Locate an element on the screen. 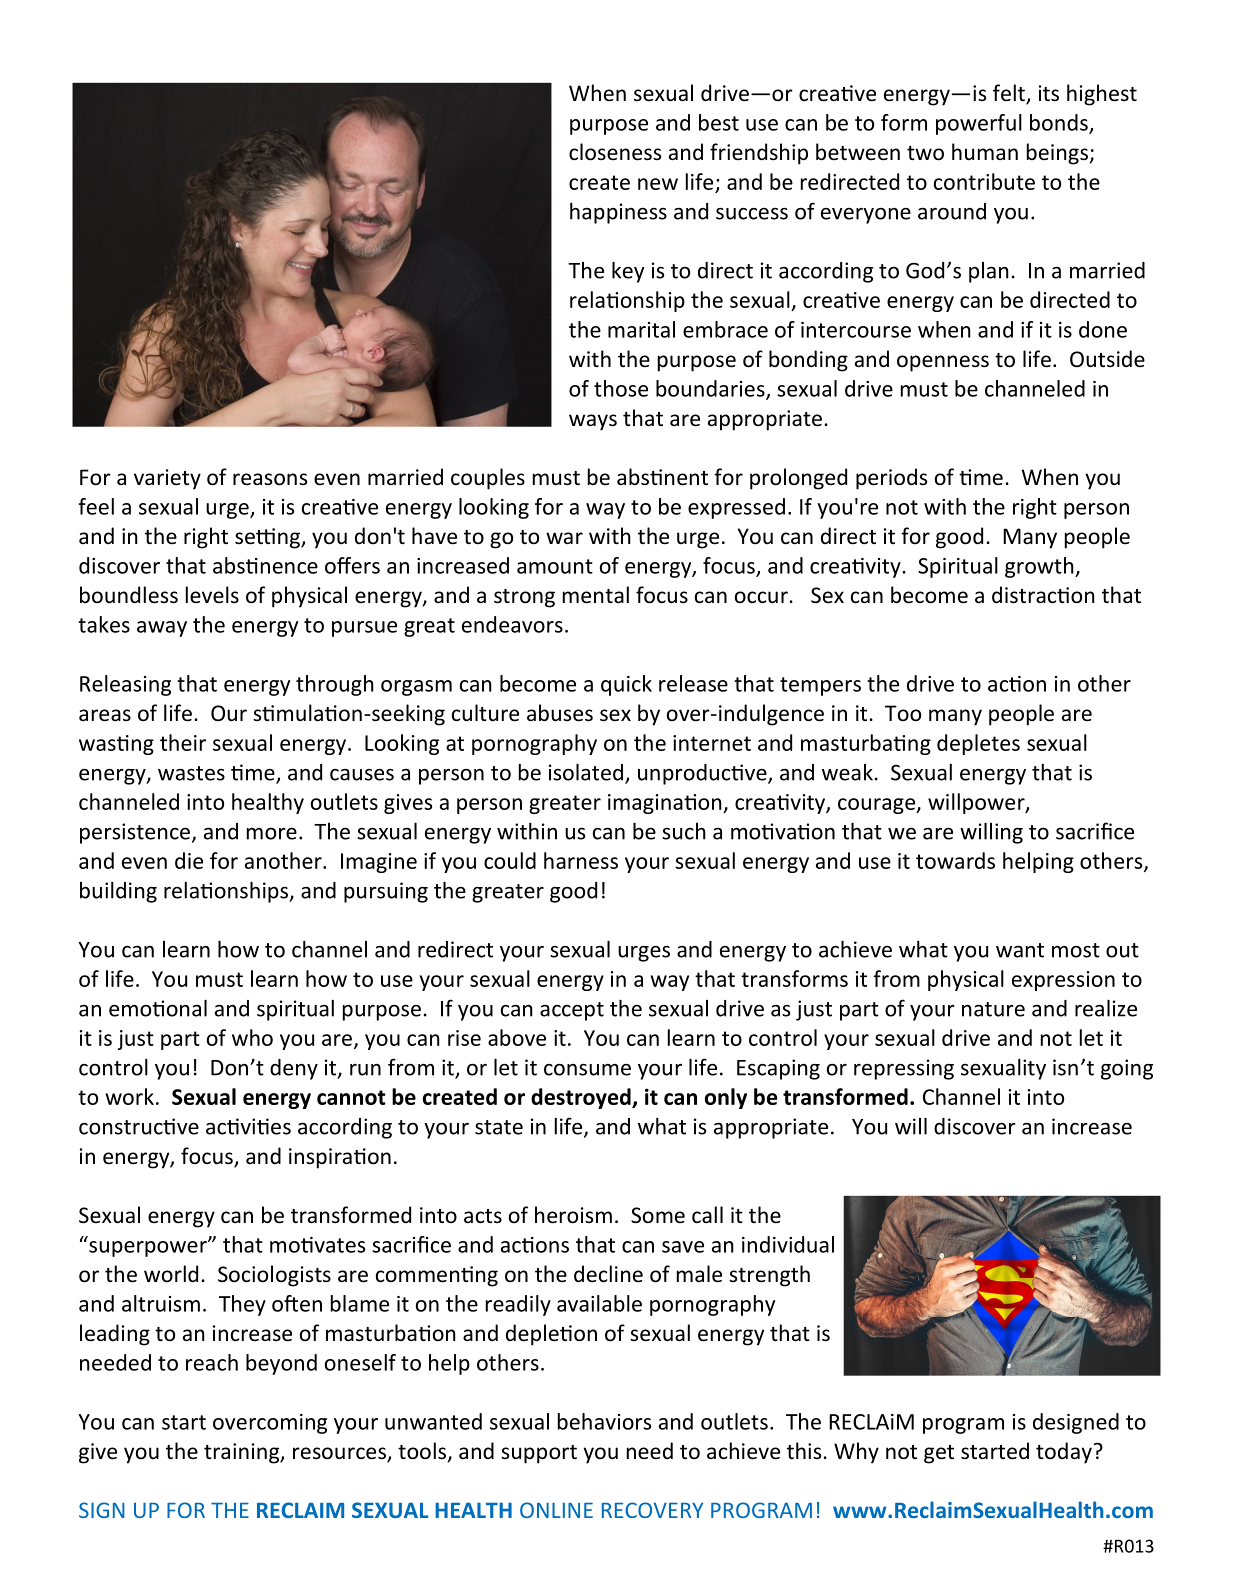 Image resolution: width=1233 pixels, height=1596 pixels. reasons is located at coordinates (270, 479).
